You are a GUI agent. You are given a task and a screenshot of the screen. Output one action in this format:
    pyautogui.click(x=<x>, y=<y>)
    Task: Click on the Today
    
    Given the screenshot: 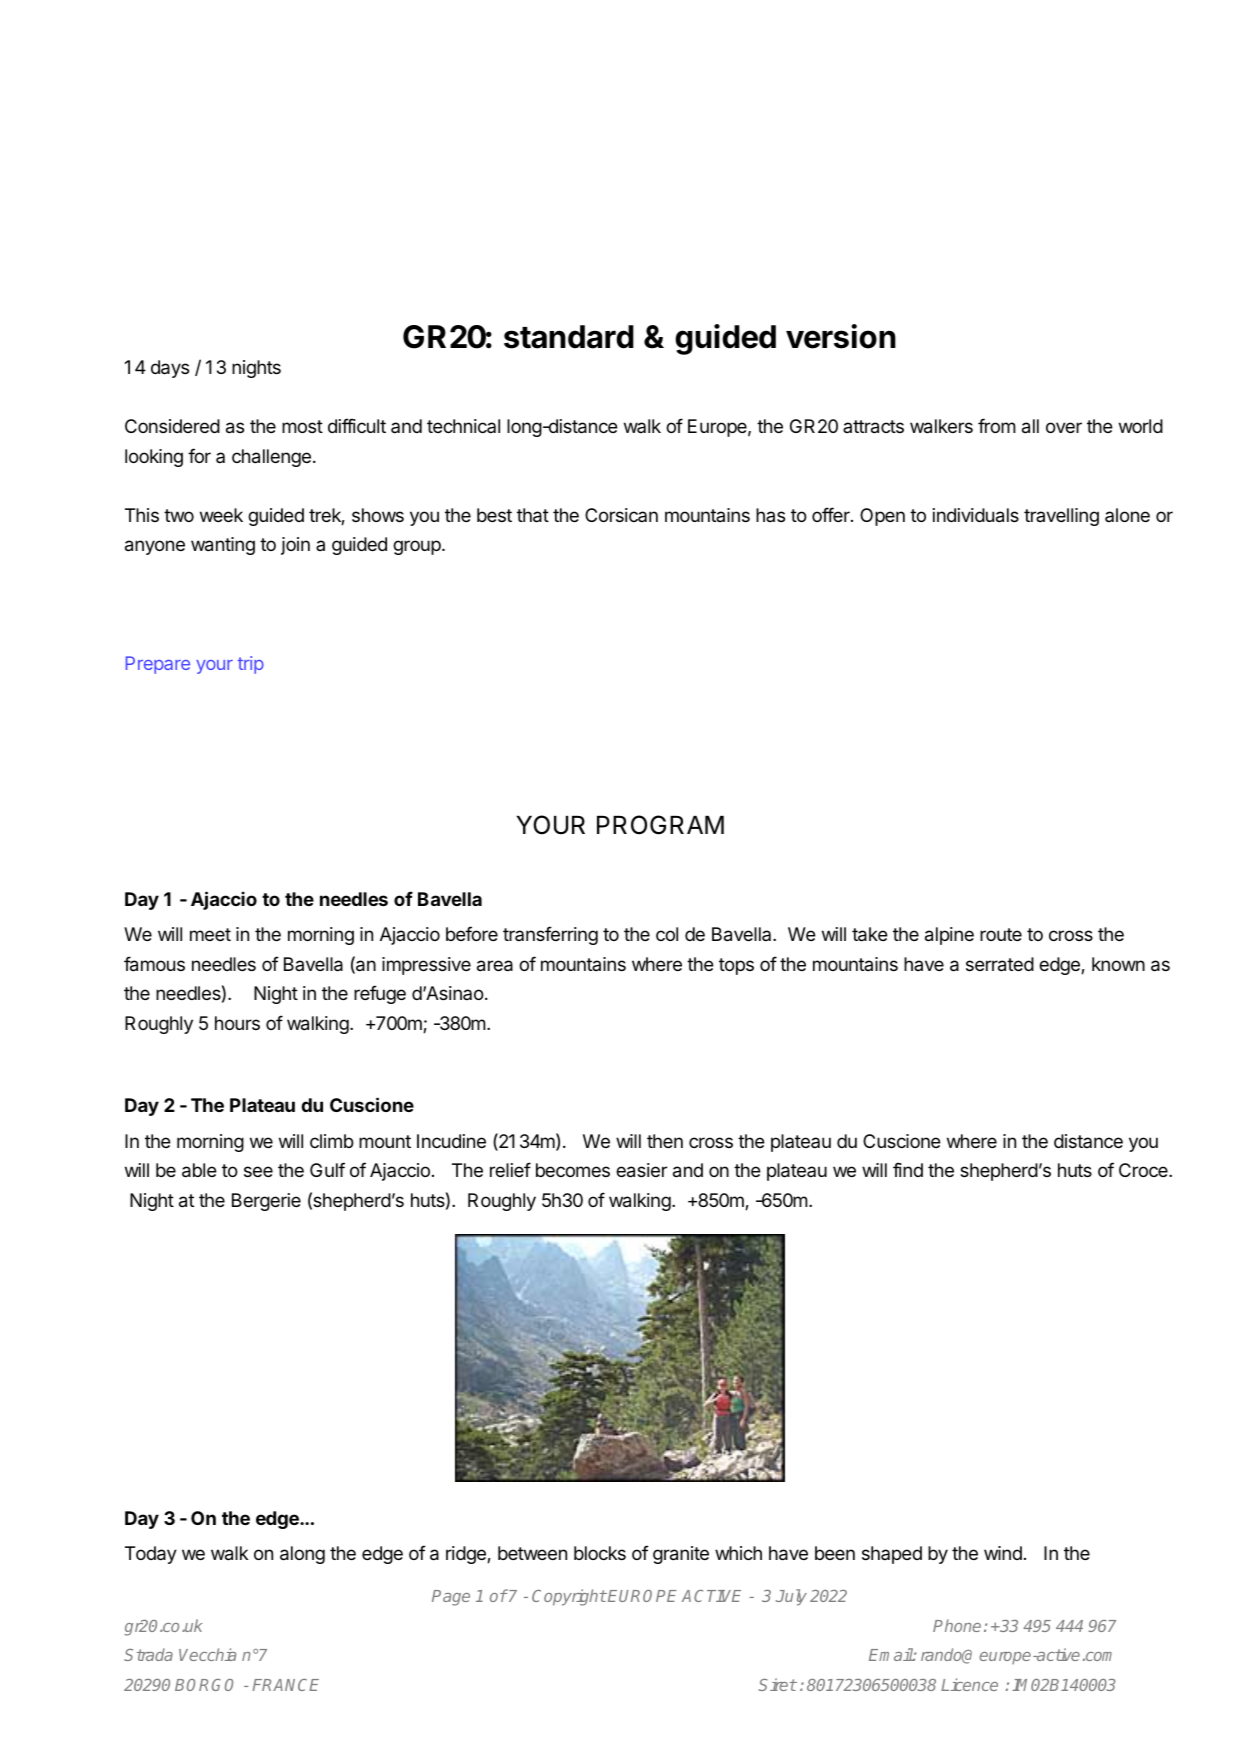 What is the action you would take?
    pyautogui.click(x=151, y=1555)
